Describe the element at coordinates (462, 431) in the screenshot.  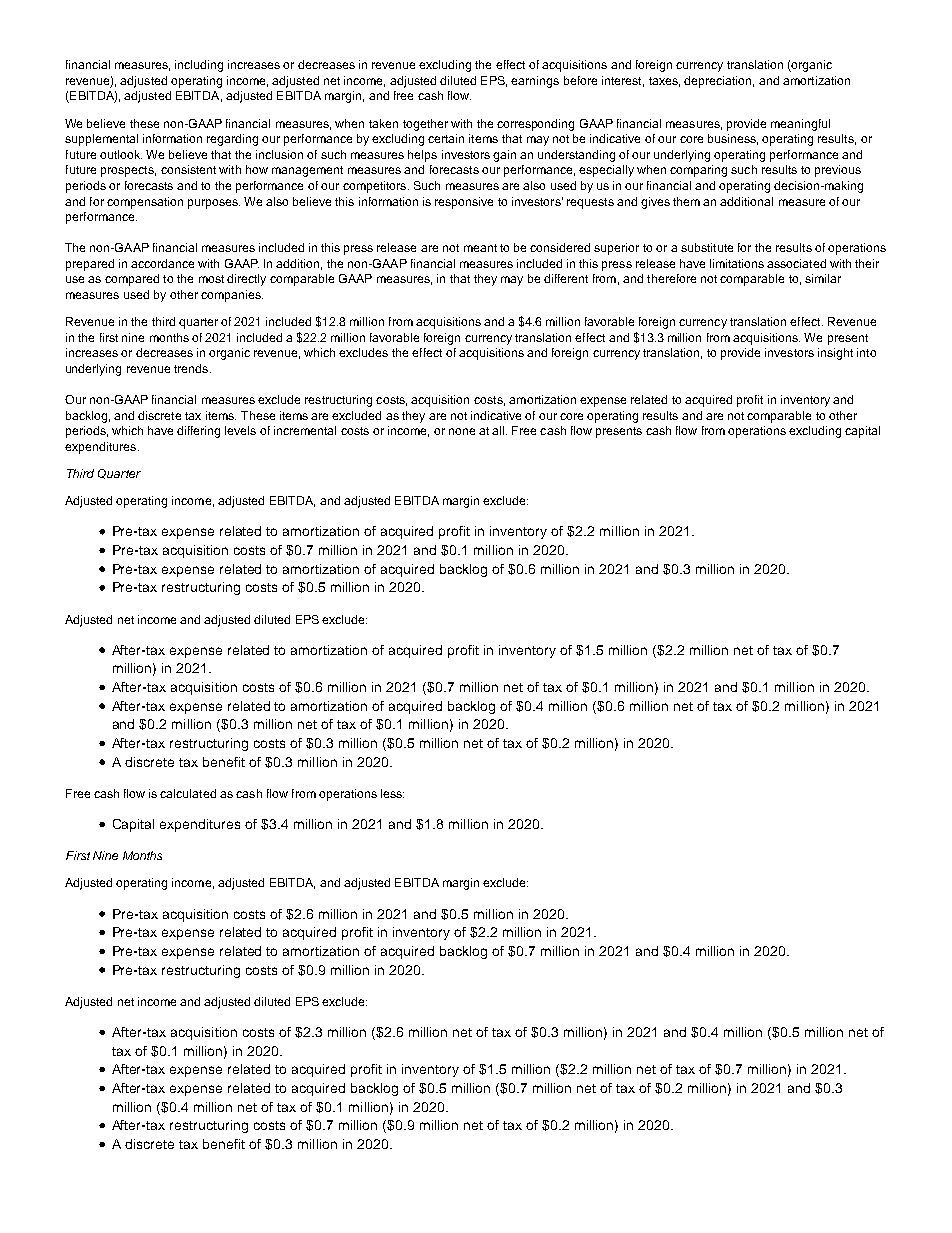
I see `none` at that location.
